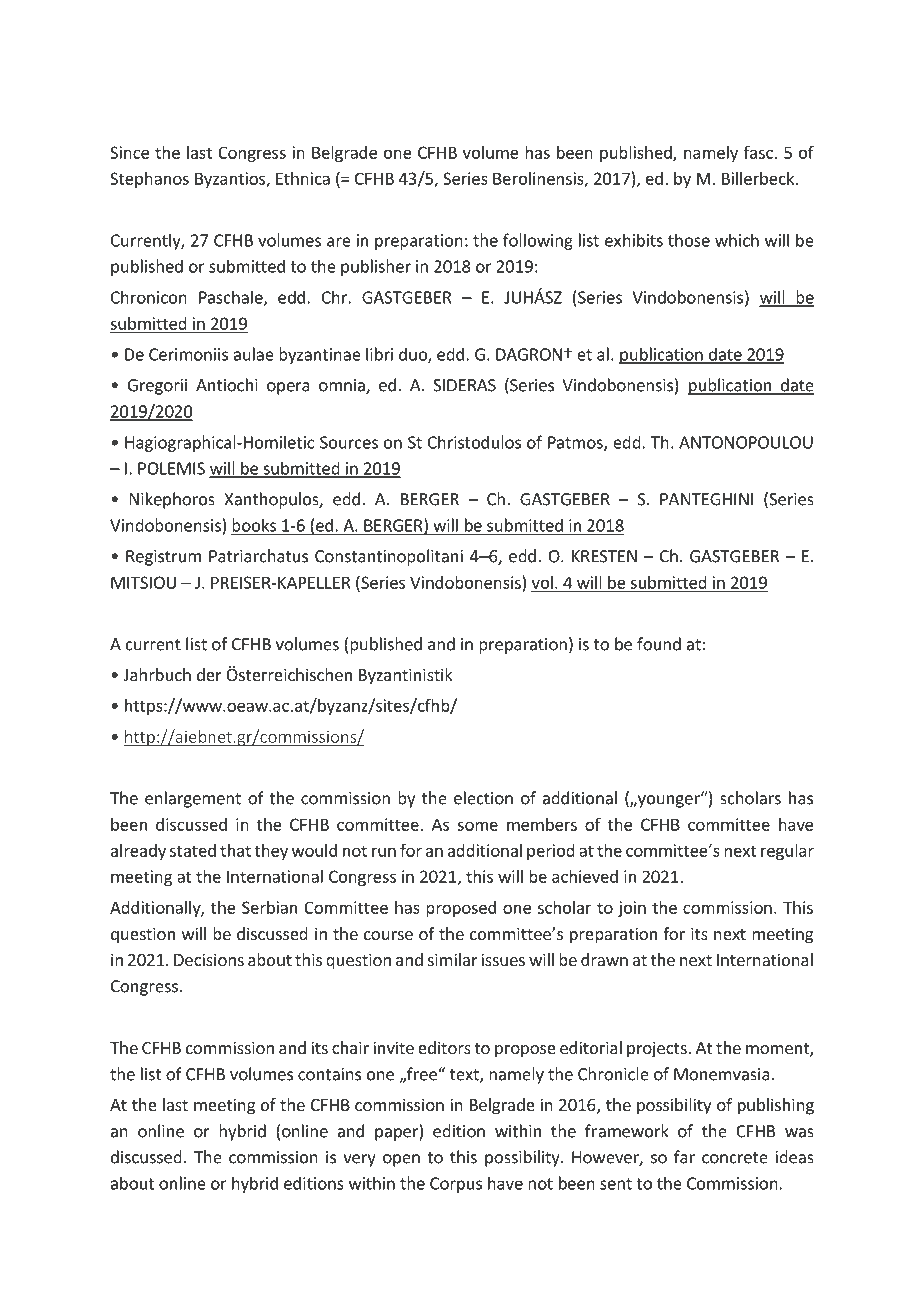 Image resolution: width=924 pixels, height=1308 pixels. I want to click on election, so click(483, 798).
